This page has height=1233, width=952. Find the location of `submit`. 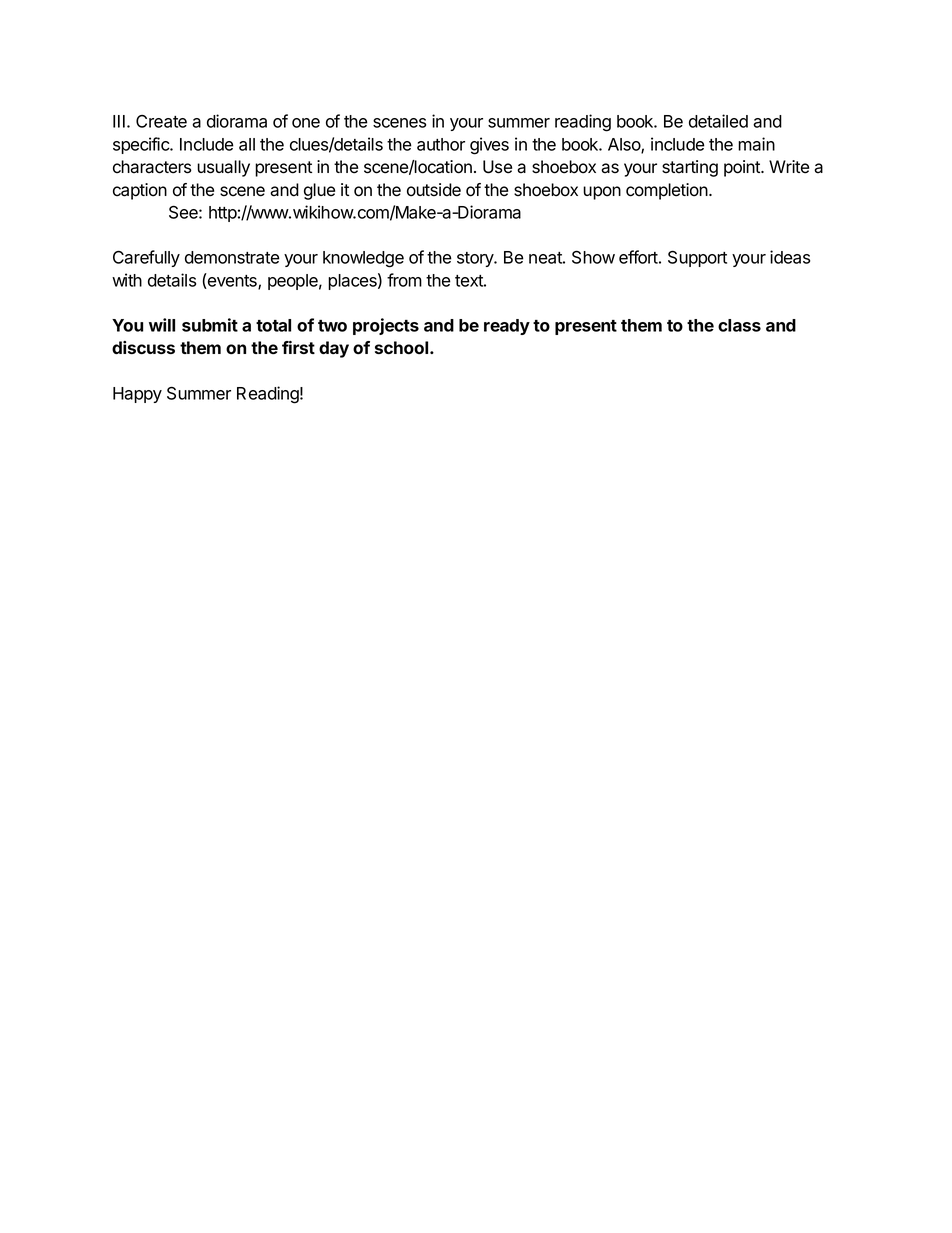

submit is located at coordinates (210, 325).
